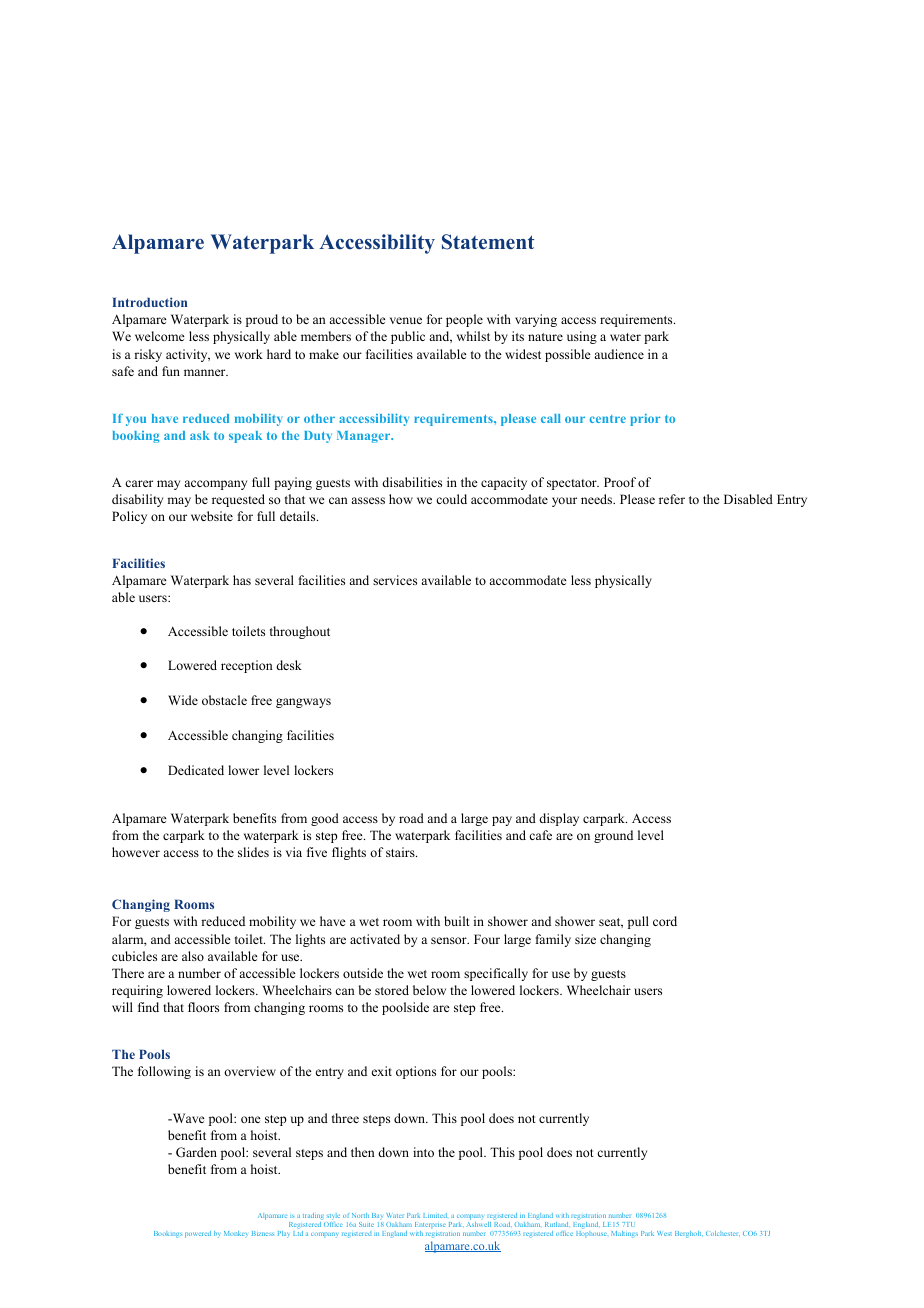 This document has height=1308, width=924. Describe the element at coordinates (149, 302) in the document. I see `Introduction` at that location.
